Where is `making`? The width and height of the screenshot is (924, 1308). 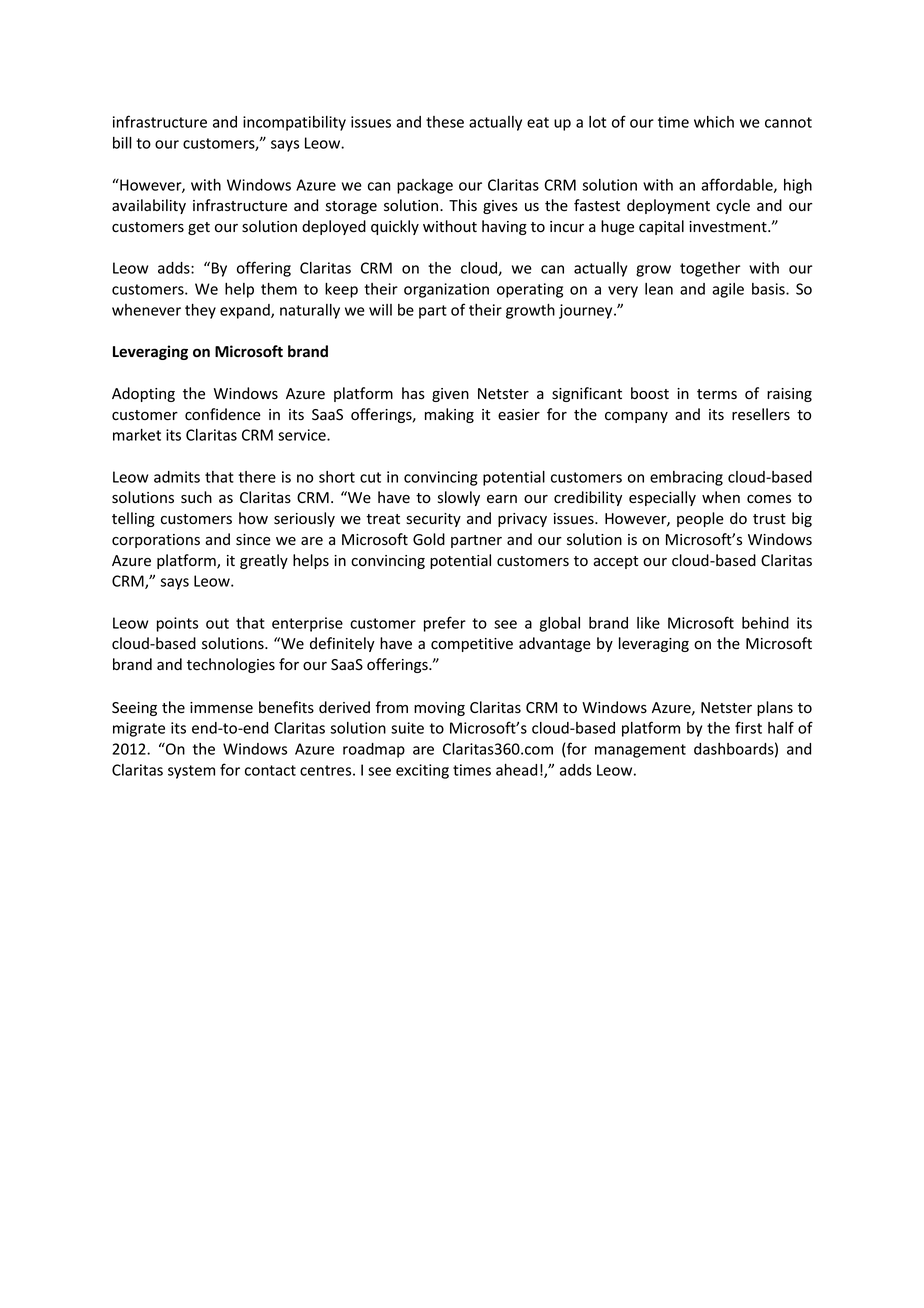 making is located at coordinates (449, 415).
